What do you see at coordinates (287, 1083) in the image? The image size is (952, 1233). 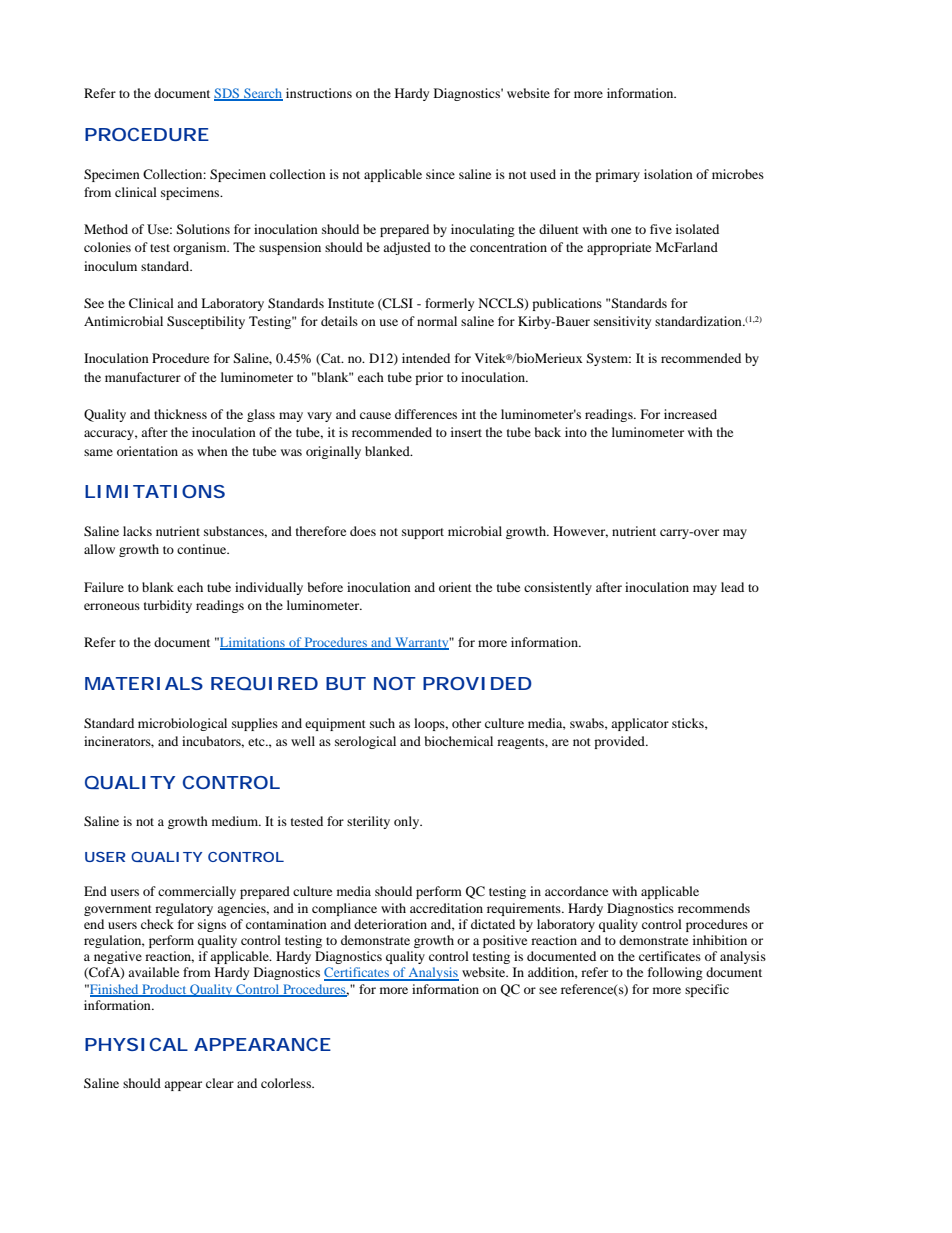 I see `colorless` at bounding box center [287, 1083].
